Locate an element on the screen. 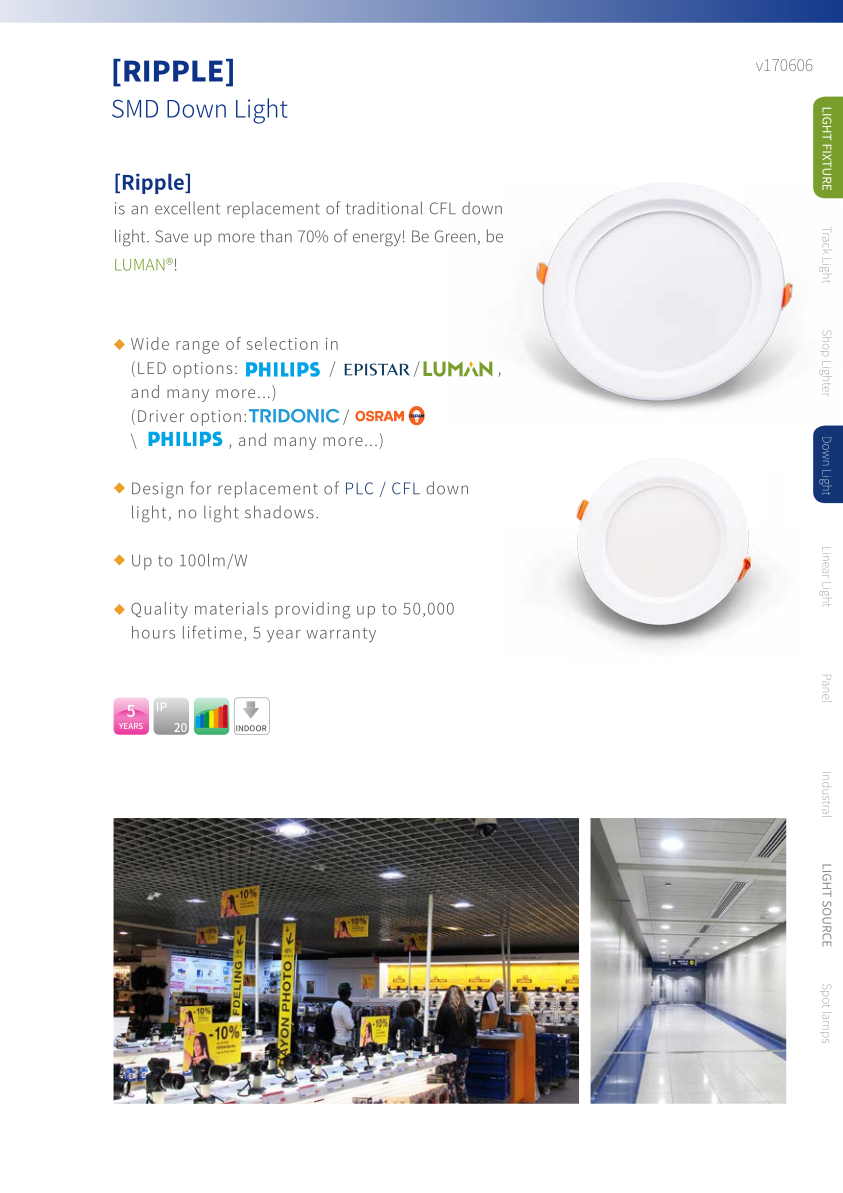 The width and height of the screenshot is (843, 1193). Green is located at coordinates (455, 236).
